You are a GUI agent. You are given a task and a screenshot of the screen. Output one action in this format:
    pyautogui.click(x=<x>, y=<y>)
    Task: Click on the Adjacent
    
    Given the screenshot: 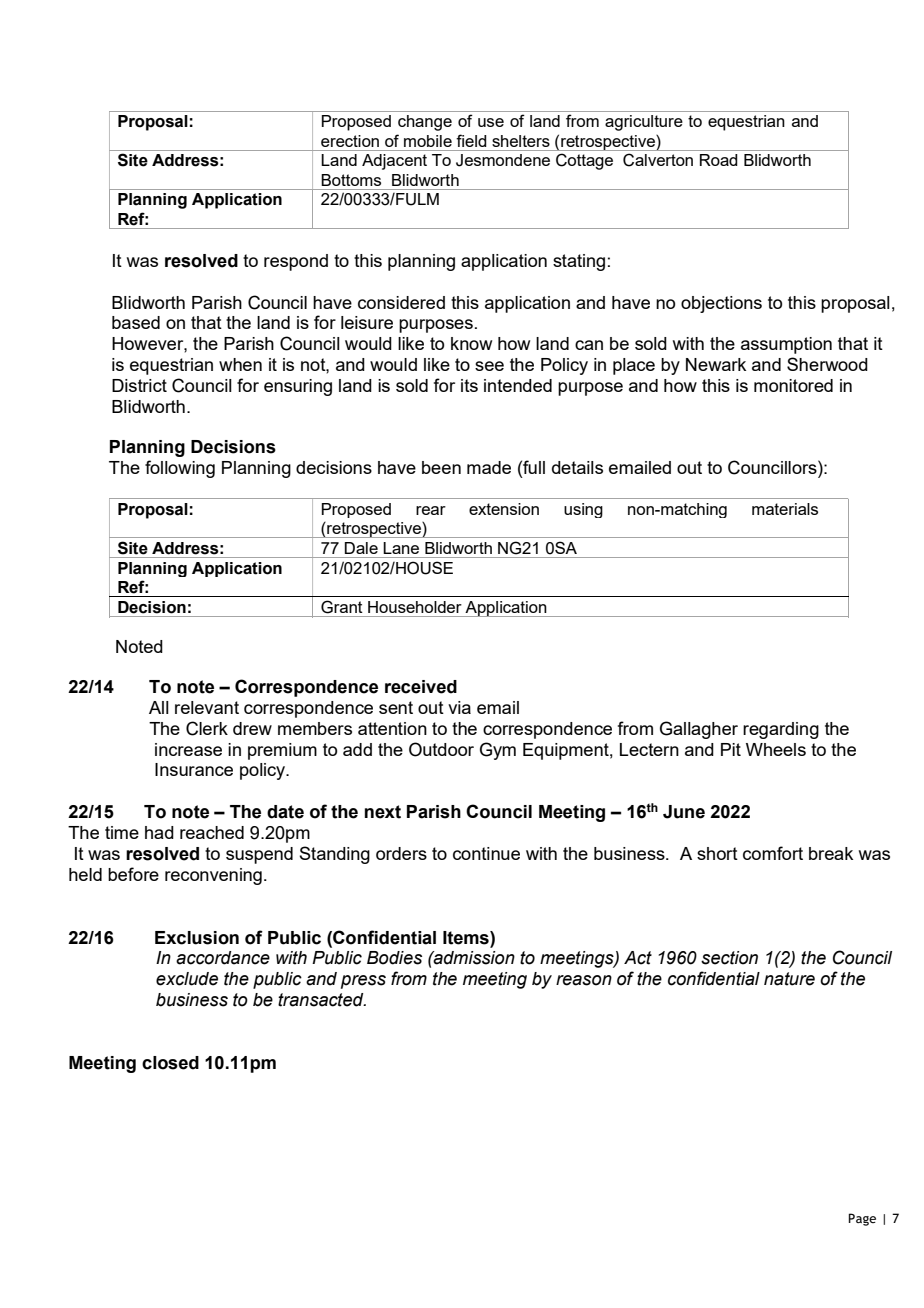 What is the action you would take?
    pyautogui.click(x=394, y=162)
